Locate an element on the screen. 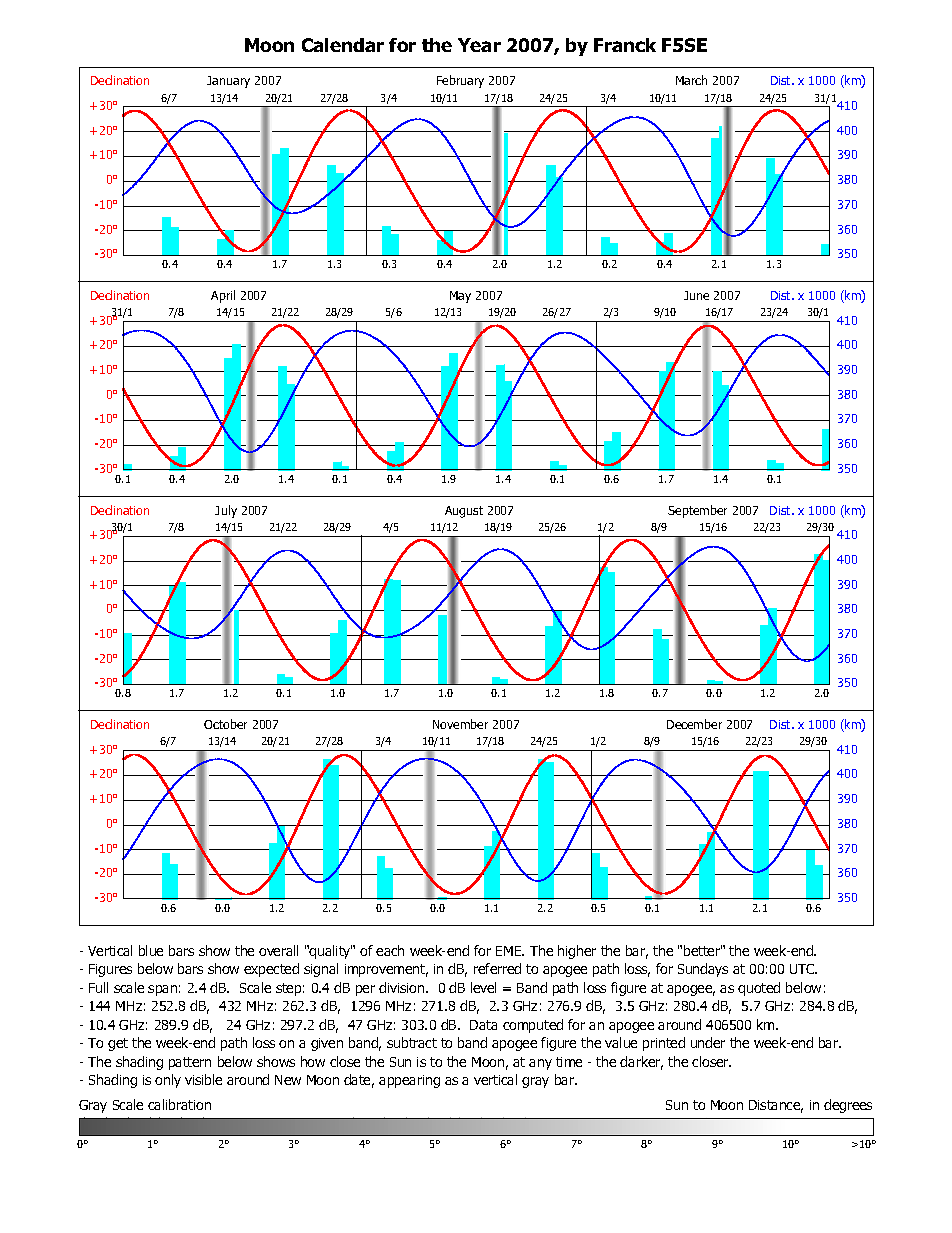  pattern is located at coordinates (190, 1063).
